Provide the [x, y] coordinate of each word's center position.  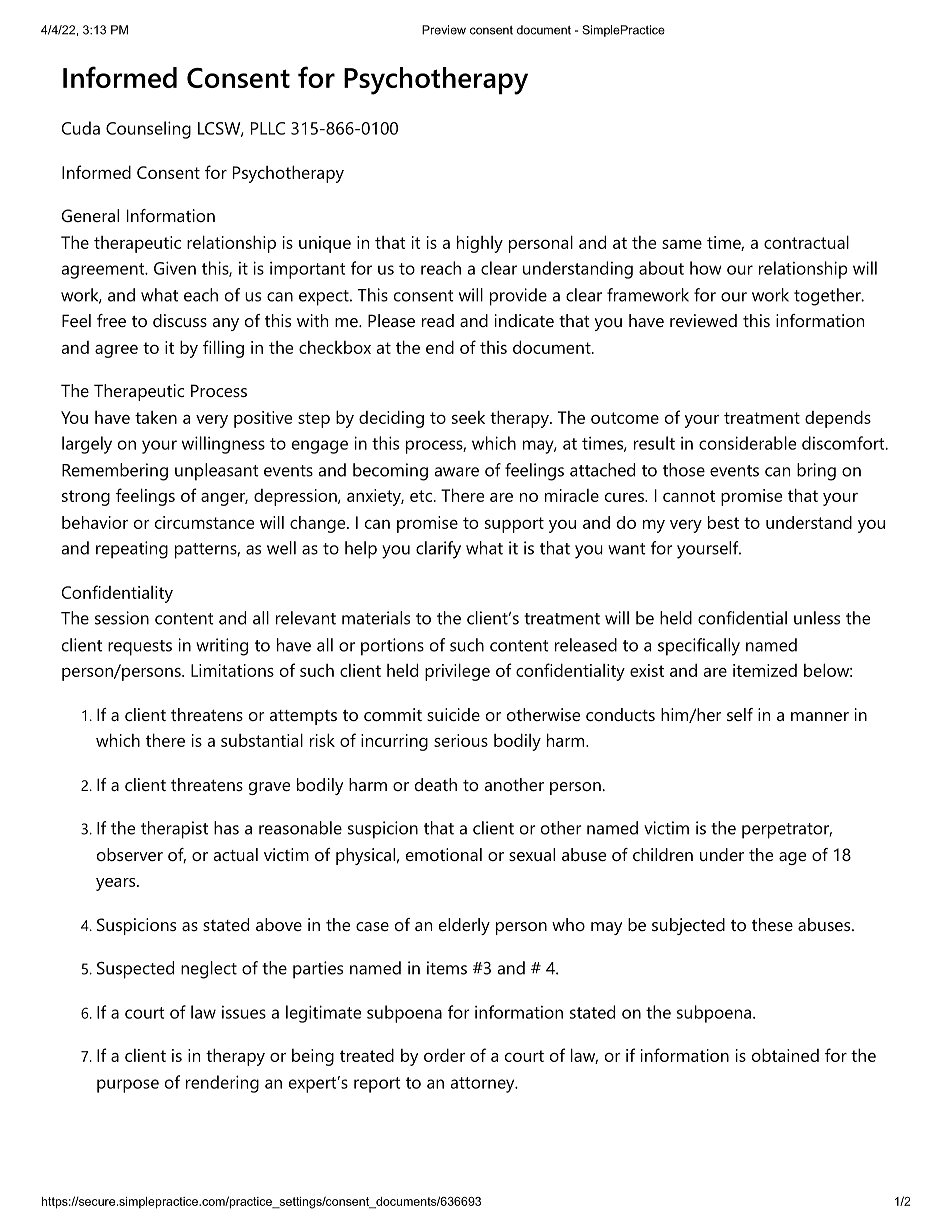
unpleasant [217, 472]
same [682, 244]
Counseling [148, 130]
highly [480, 244]
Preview [444, 30]
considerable [747, 443]
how [706, 268]
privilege [457, 672]
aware [457, 472]
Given [175, 268]
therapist [174, 830]
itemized [765, 670]
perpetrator [785, 831]
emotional [444, 854]
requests [140, 648]
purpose [128, 1086]
